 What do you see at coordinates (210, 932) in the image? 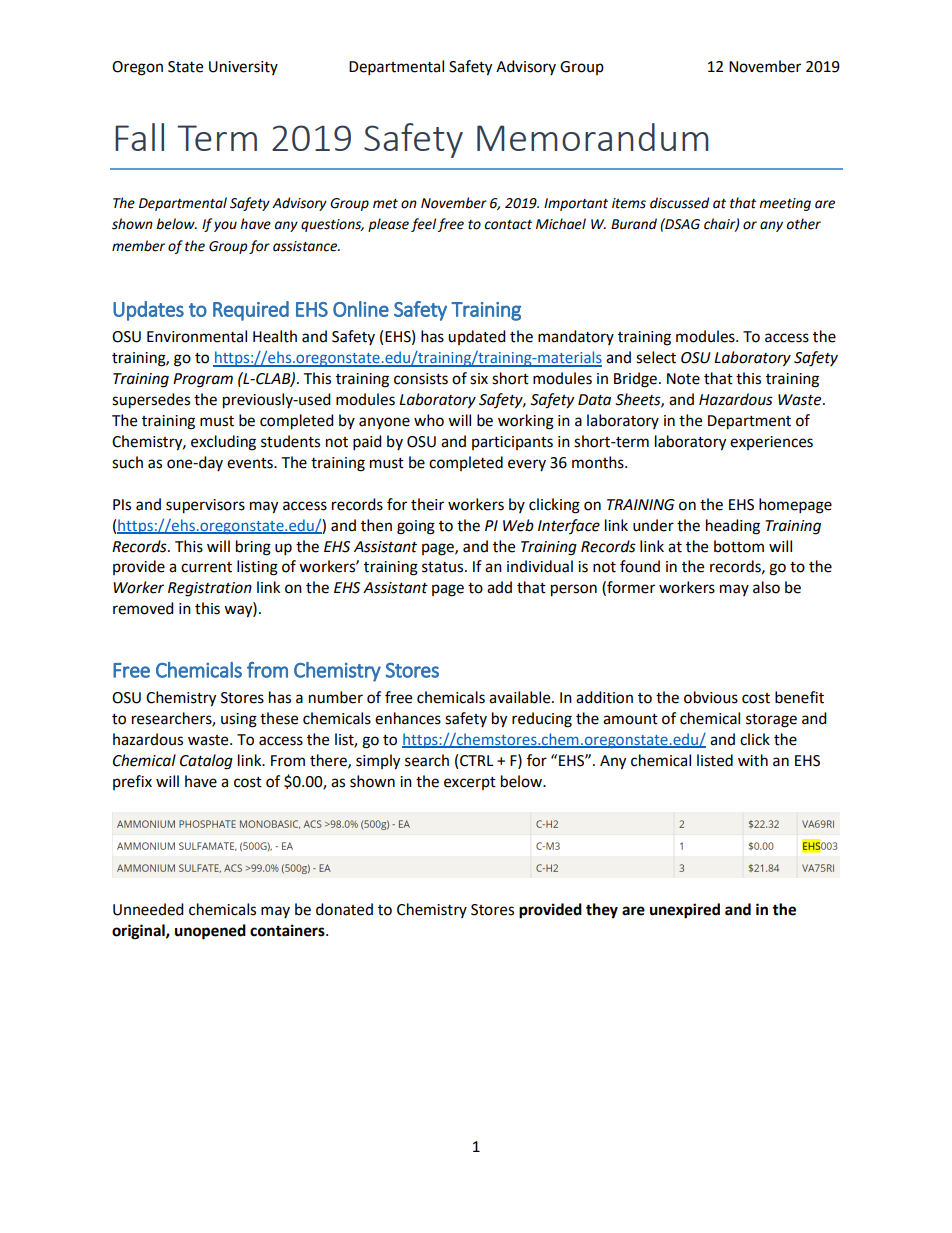
I see `unopened` at bounding box center [210, 932].
